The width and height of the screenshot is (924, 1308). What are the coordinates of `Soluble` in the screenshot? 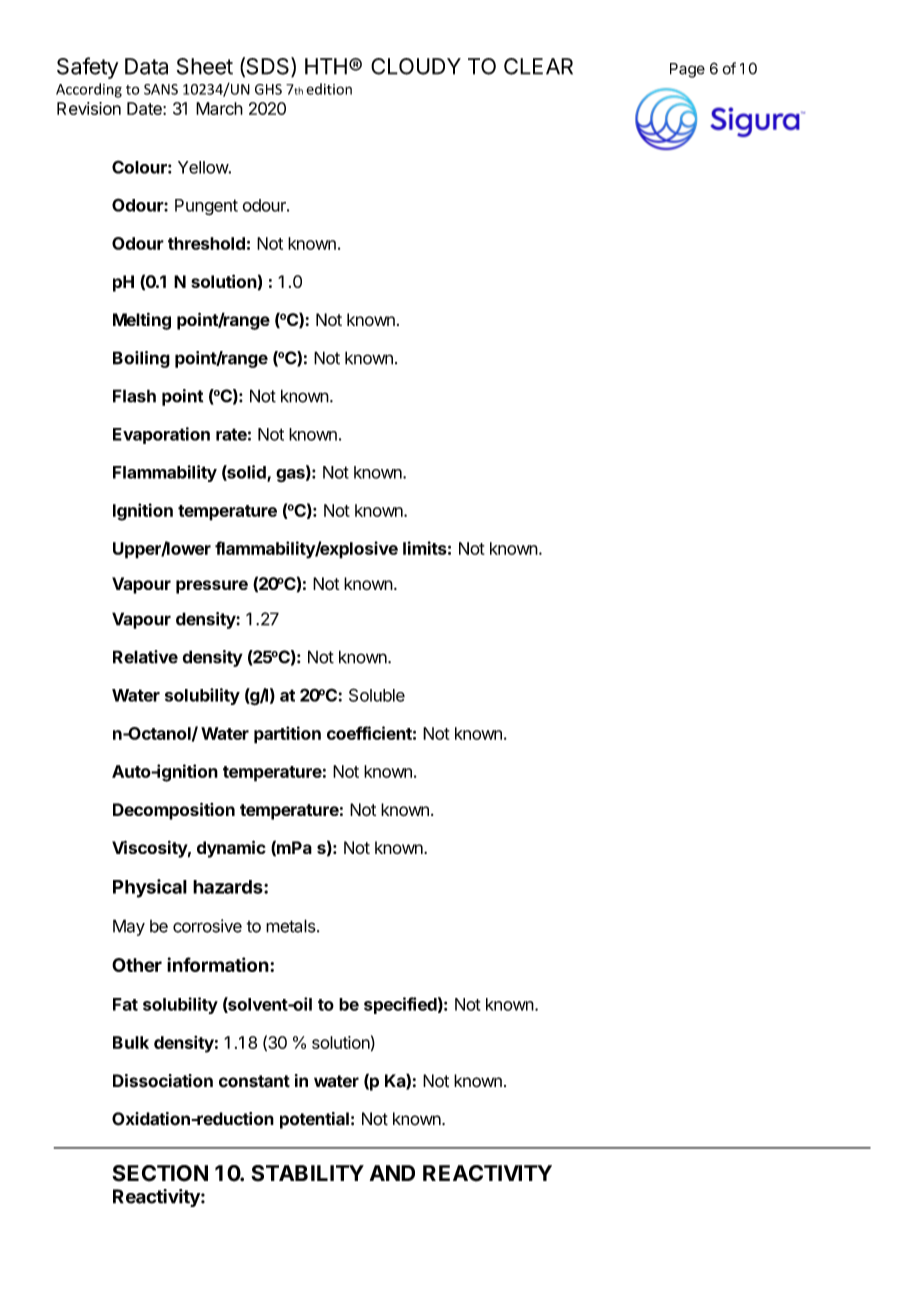 It's located at (377, 695).
